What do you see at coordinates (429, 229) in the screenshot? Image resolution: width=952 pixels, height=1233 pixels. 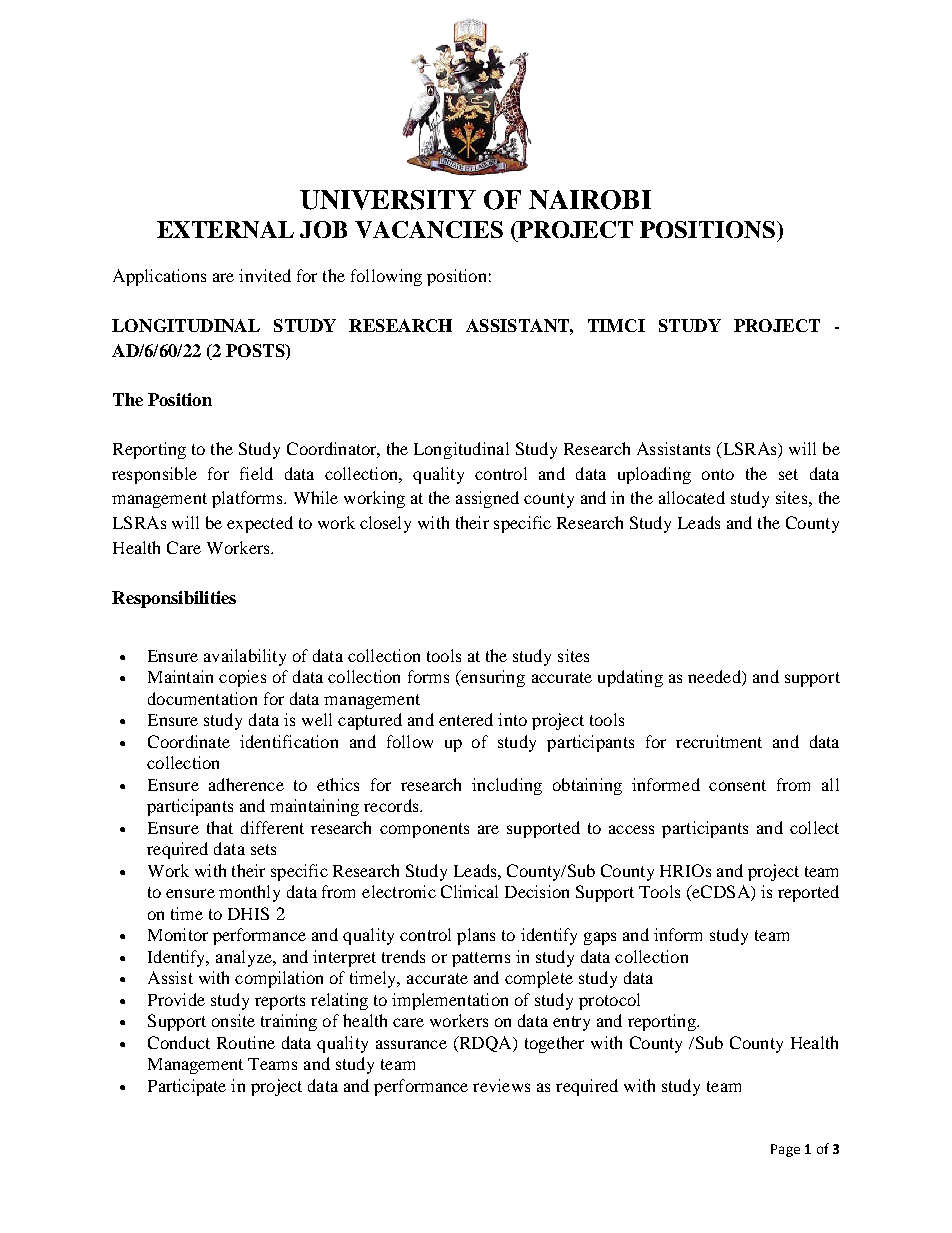 I see `VACANCIES` at bounding box center [429, 229].
